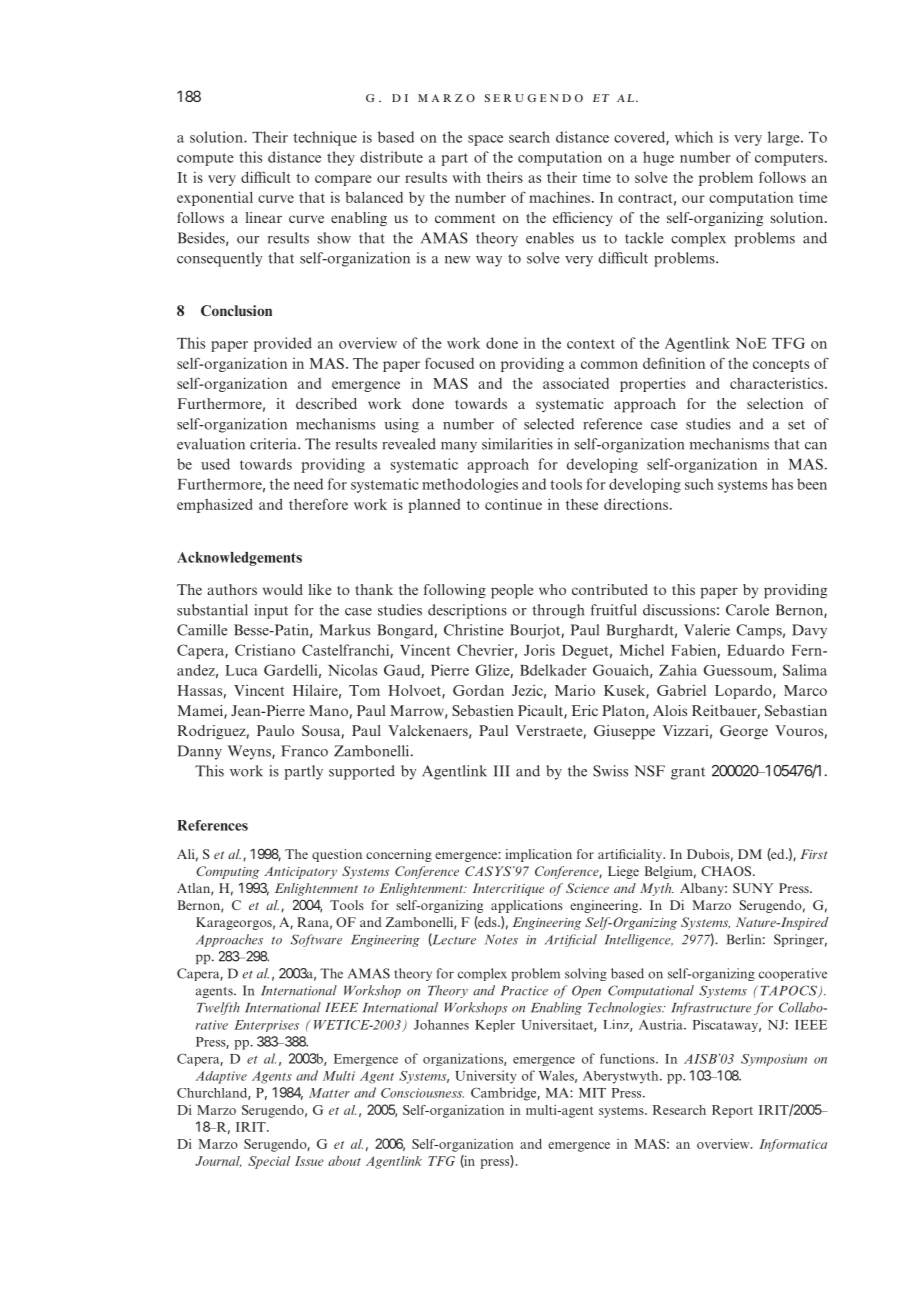 This page has width=924, height=1308. I want to click on Cristiano, so click(265, 650).
